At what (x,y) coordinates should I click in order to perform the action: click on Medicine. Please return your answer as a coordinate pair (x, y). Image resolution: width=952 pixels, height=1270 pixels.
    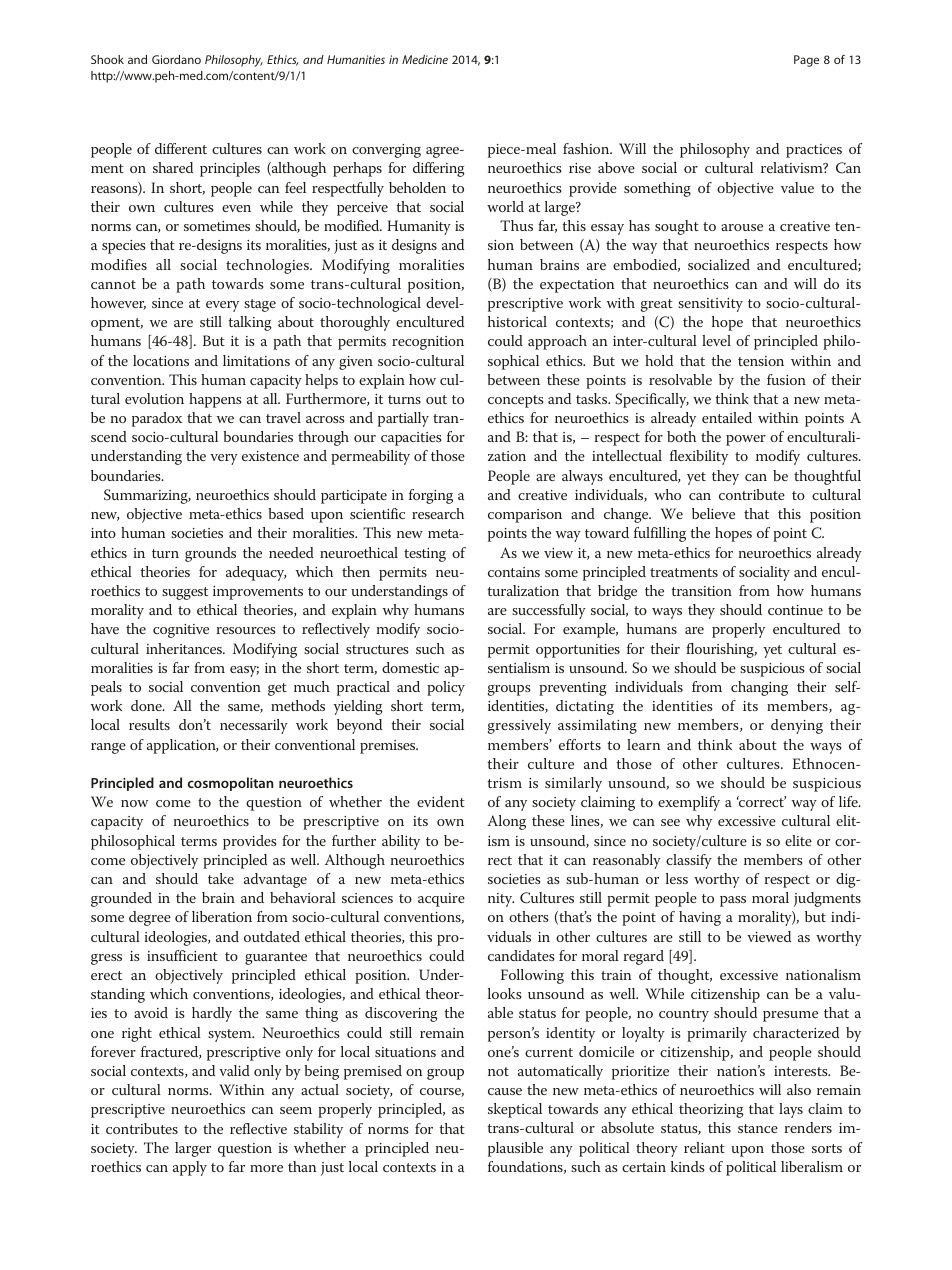
    Looking at the image, I should click on (425, 59).
